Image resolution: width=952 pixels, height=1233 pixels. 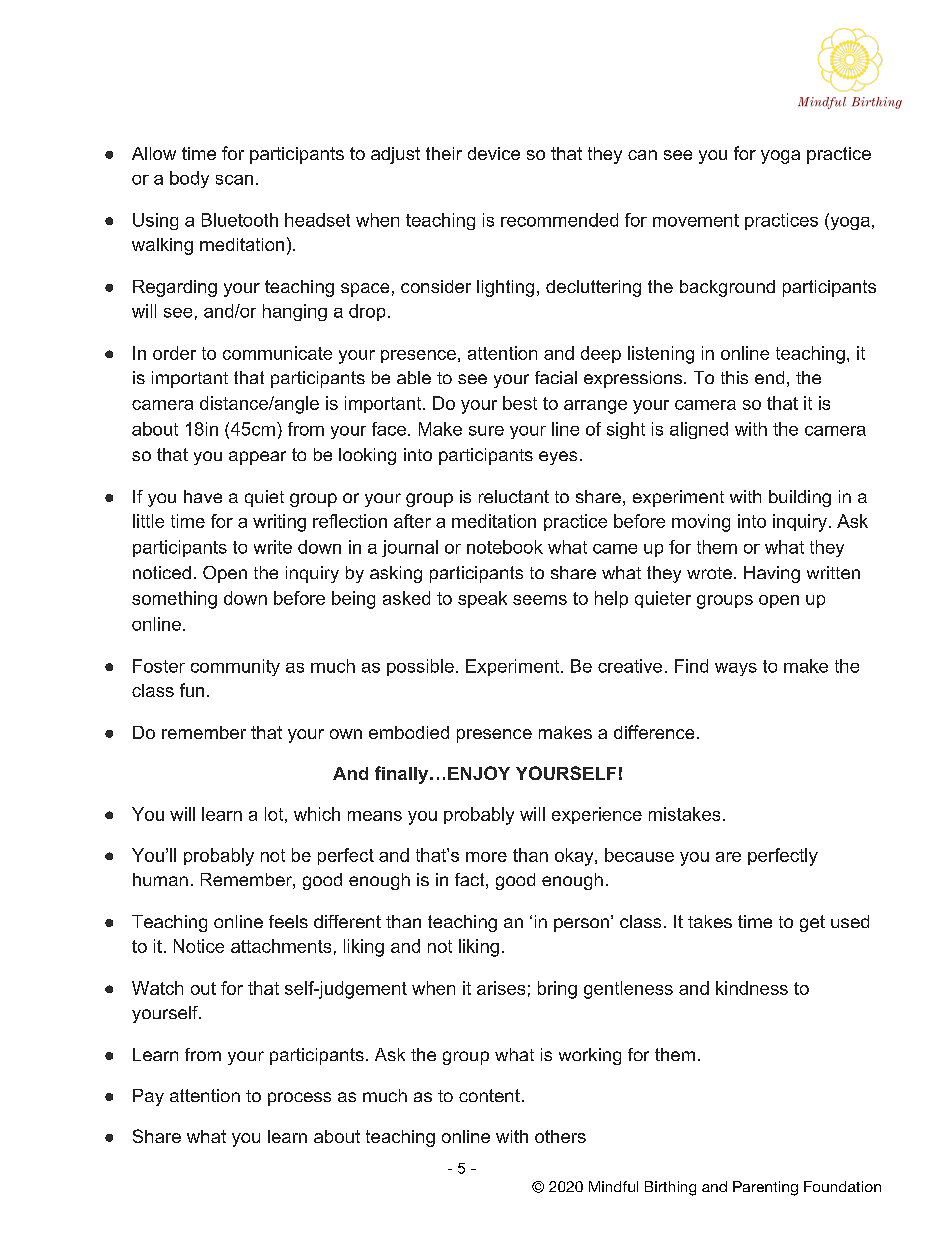 What do you see at coordinates (765, 1188) in the image?
I see `Parenting` at bounding box center [765, 1188].
